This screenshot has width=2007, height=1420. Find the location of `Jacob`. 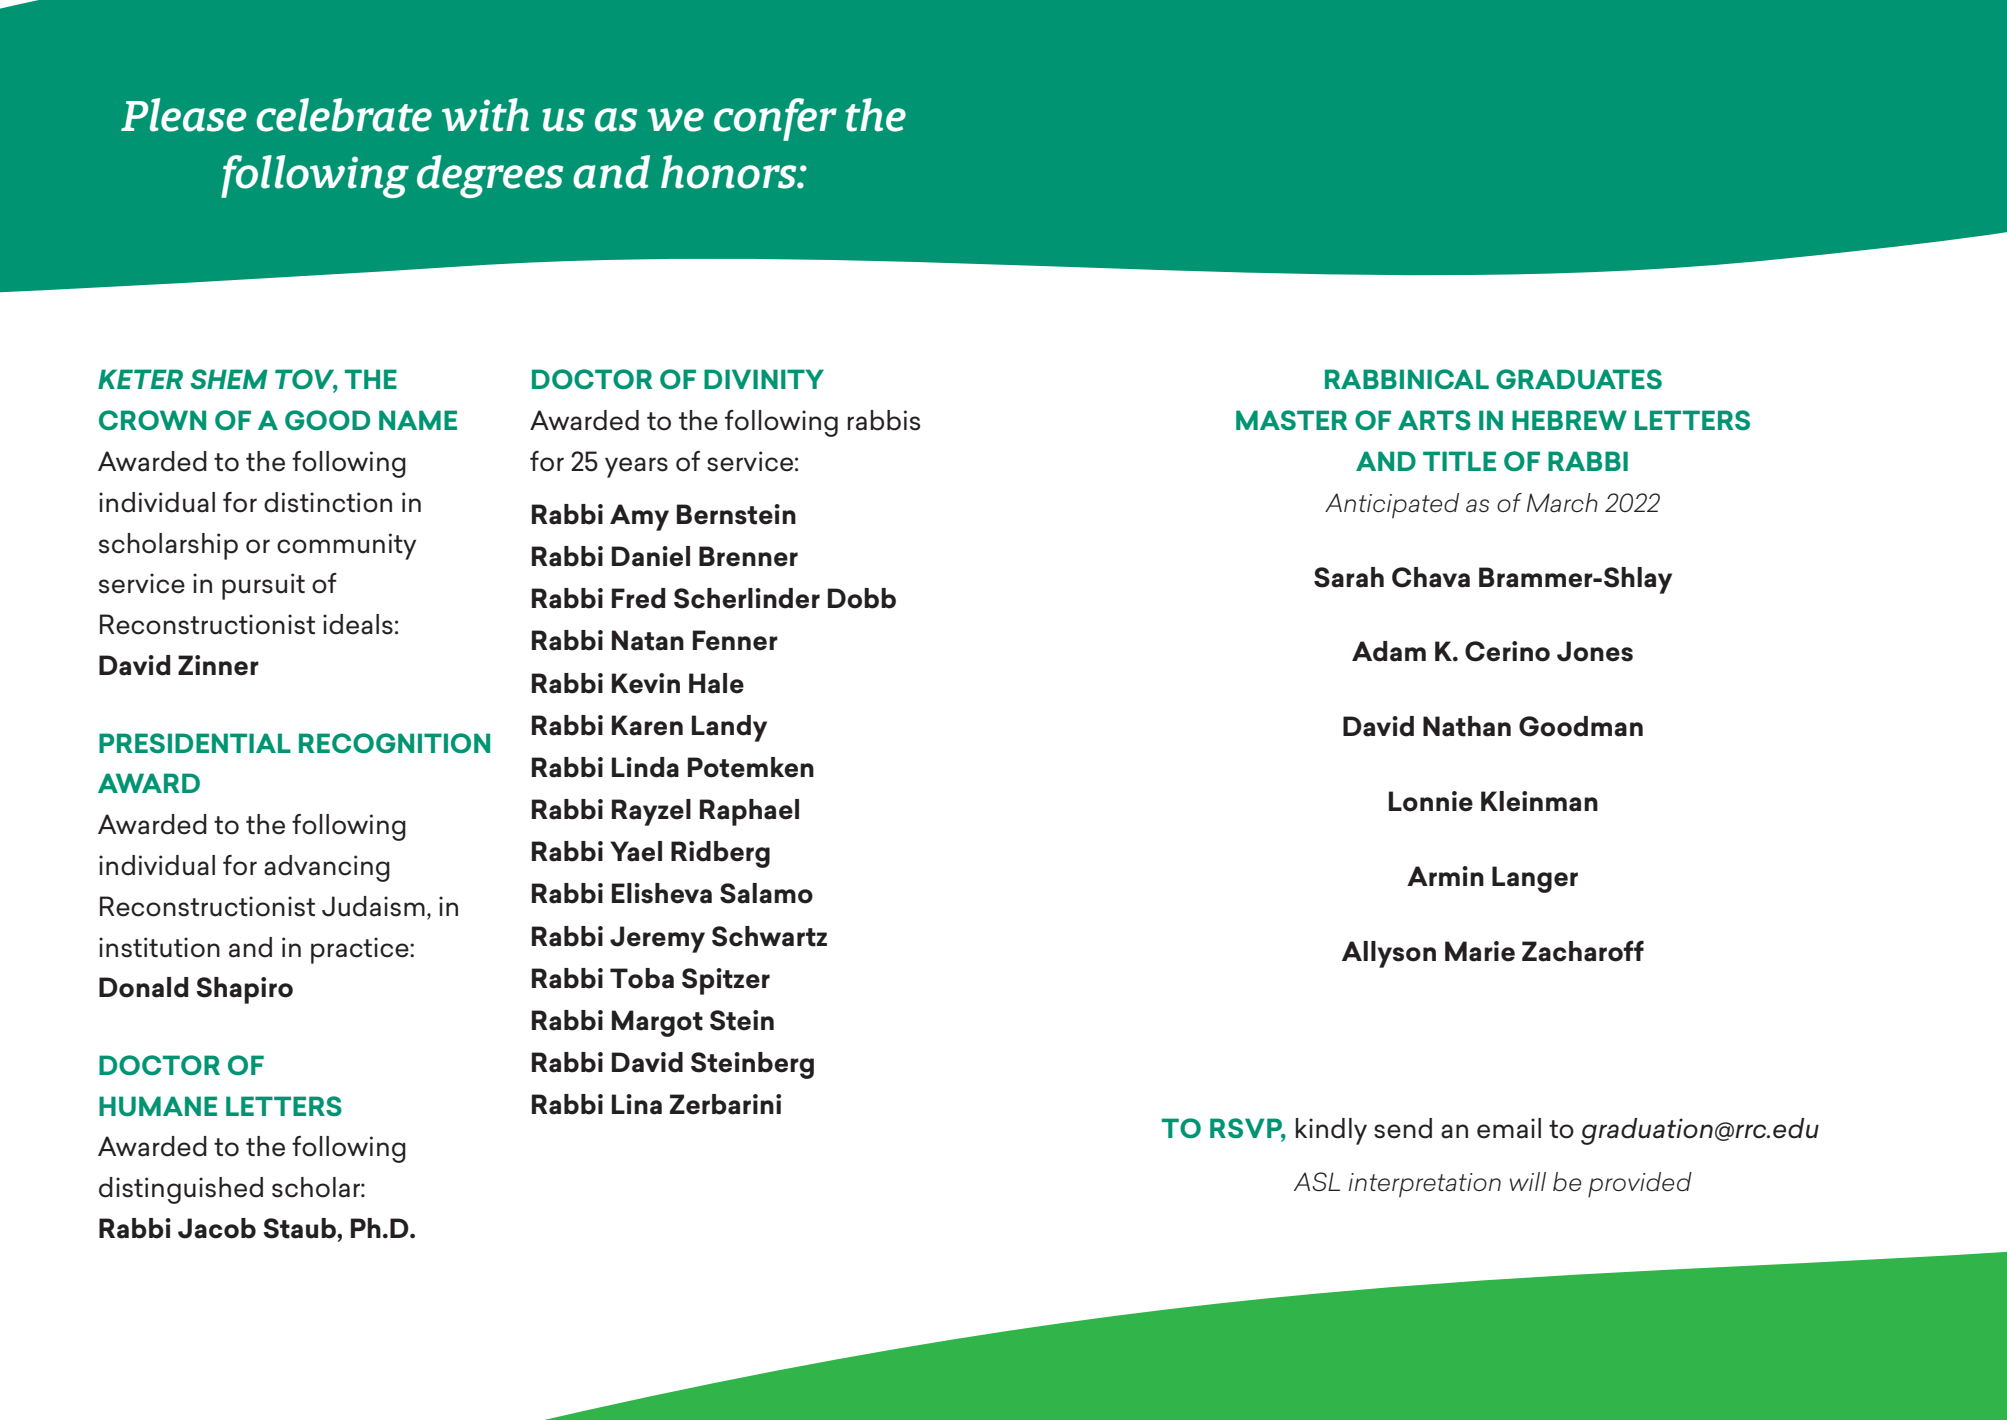

Jacob is located at coordinates (217, 1228).
